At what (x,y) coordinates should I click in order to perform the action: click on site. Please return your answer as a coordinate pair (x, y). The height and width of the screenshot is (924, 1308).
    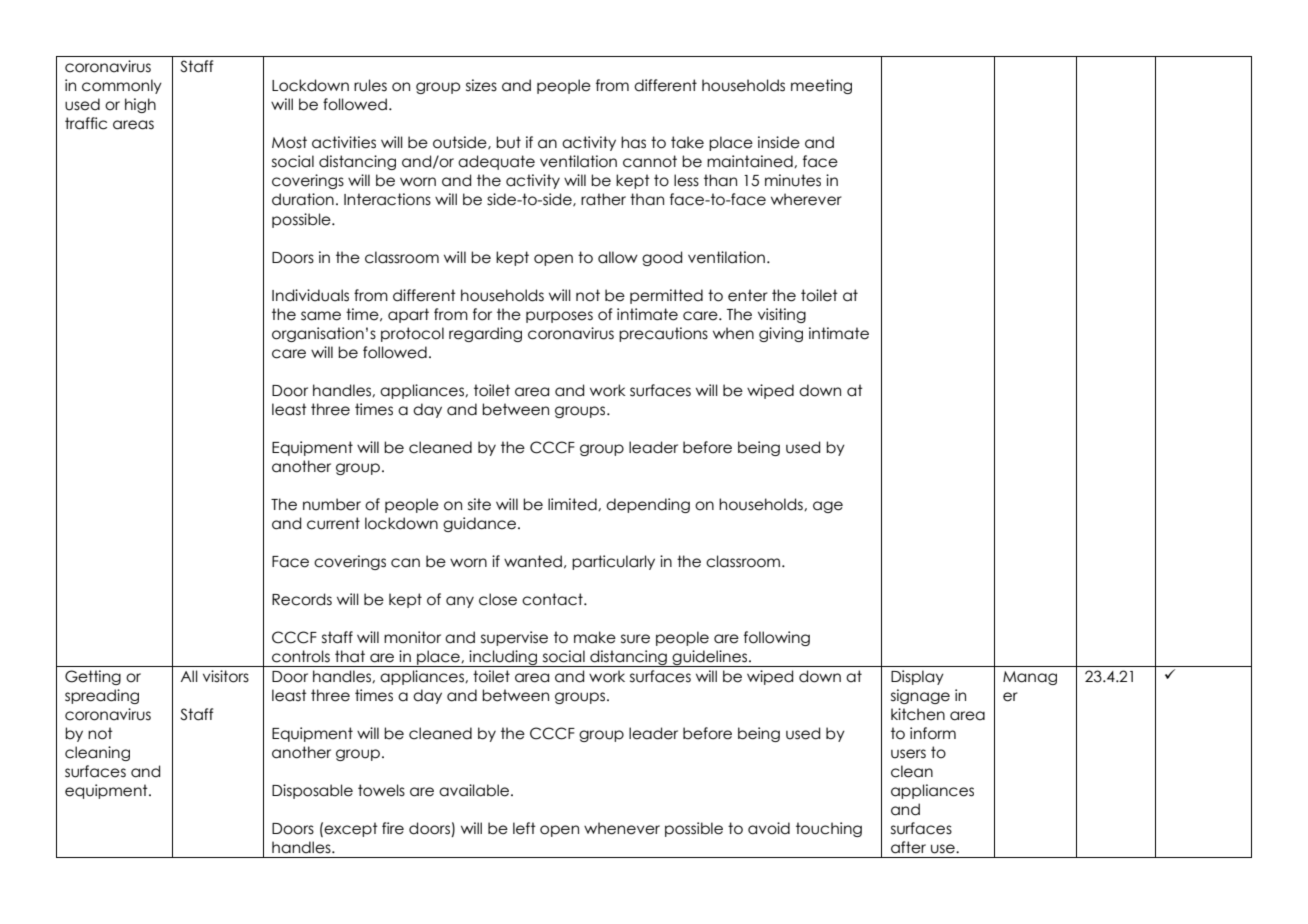
    Looking at the image, I should click on (479, 504).
